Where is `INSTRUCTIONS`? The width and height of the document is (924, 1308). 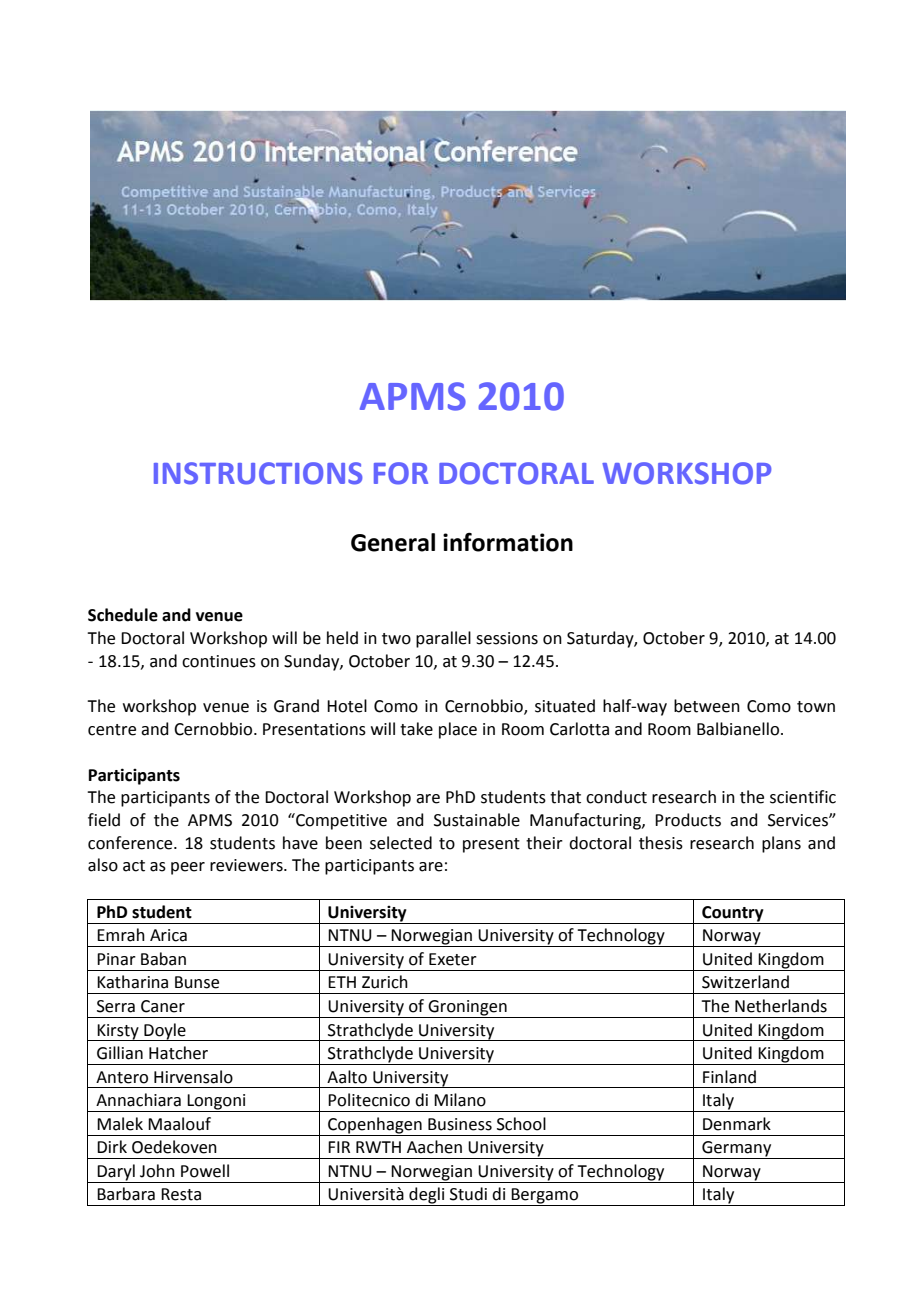 INSTRUCTIONS is located at coordinates (258, 473).
